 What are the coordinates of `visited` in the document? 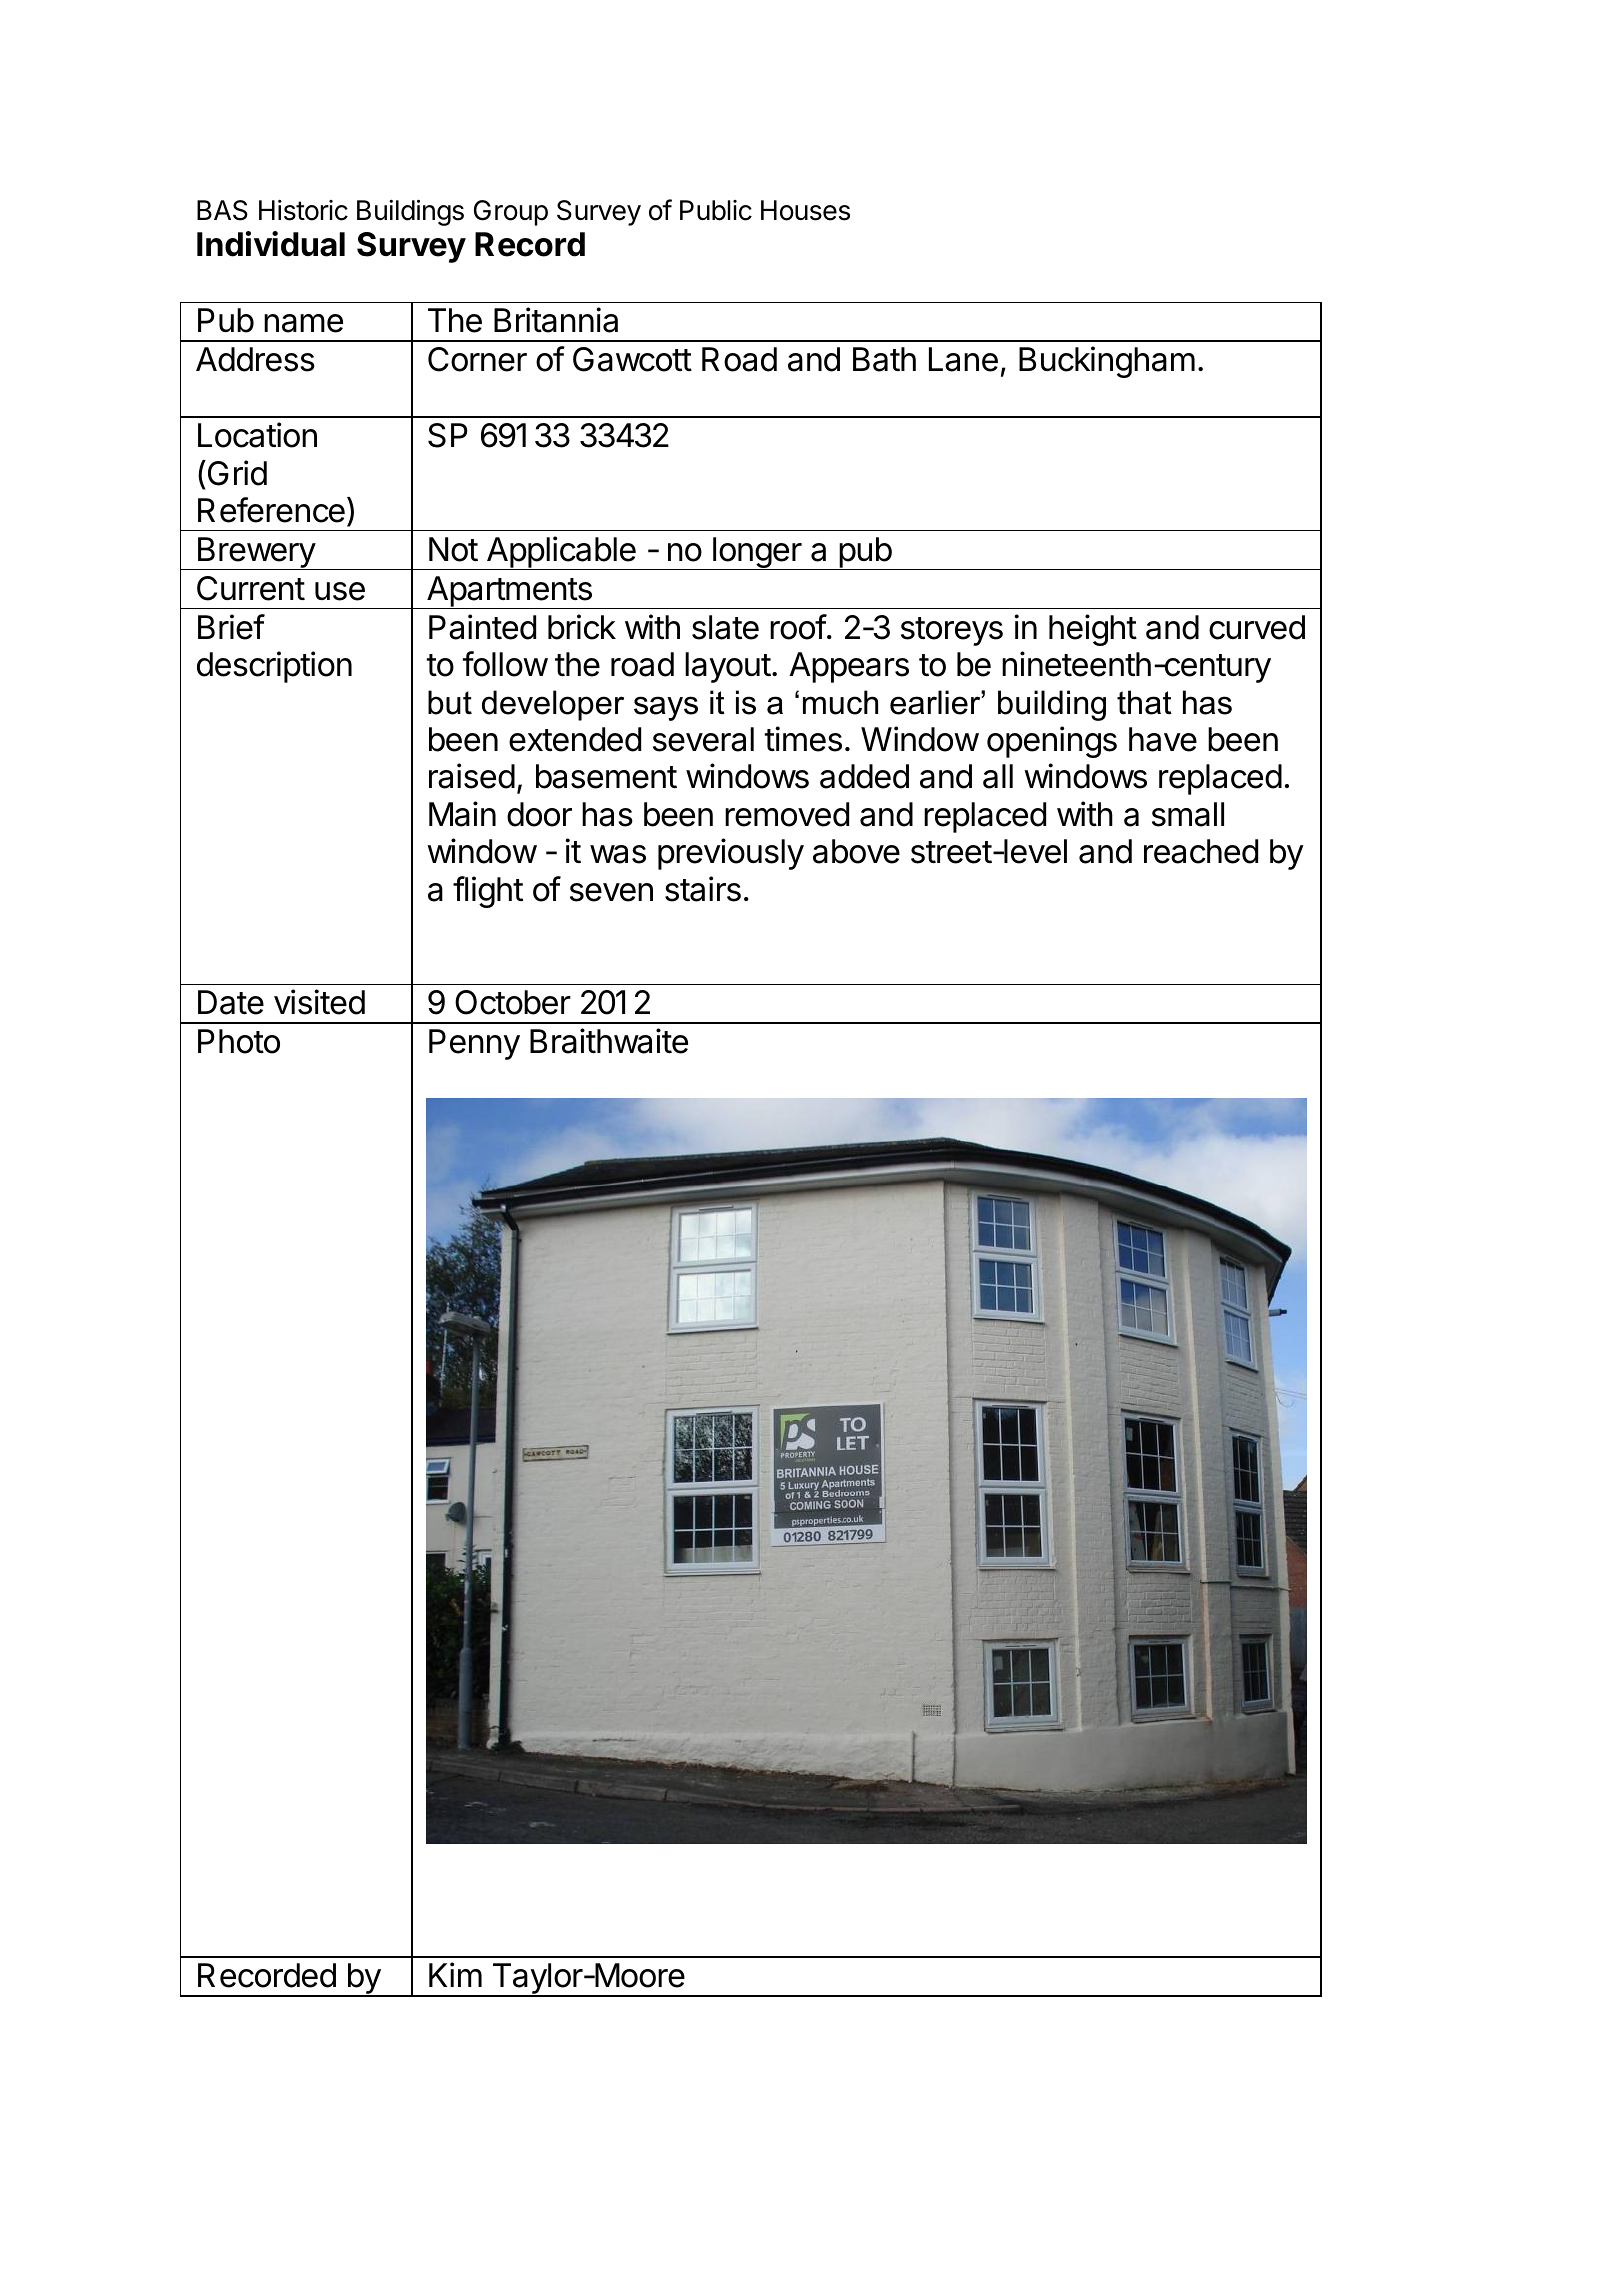 It's located at (319, 1002).
